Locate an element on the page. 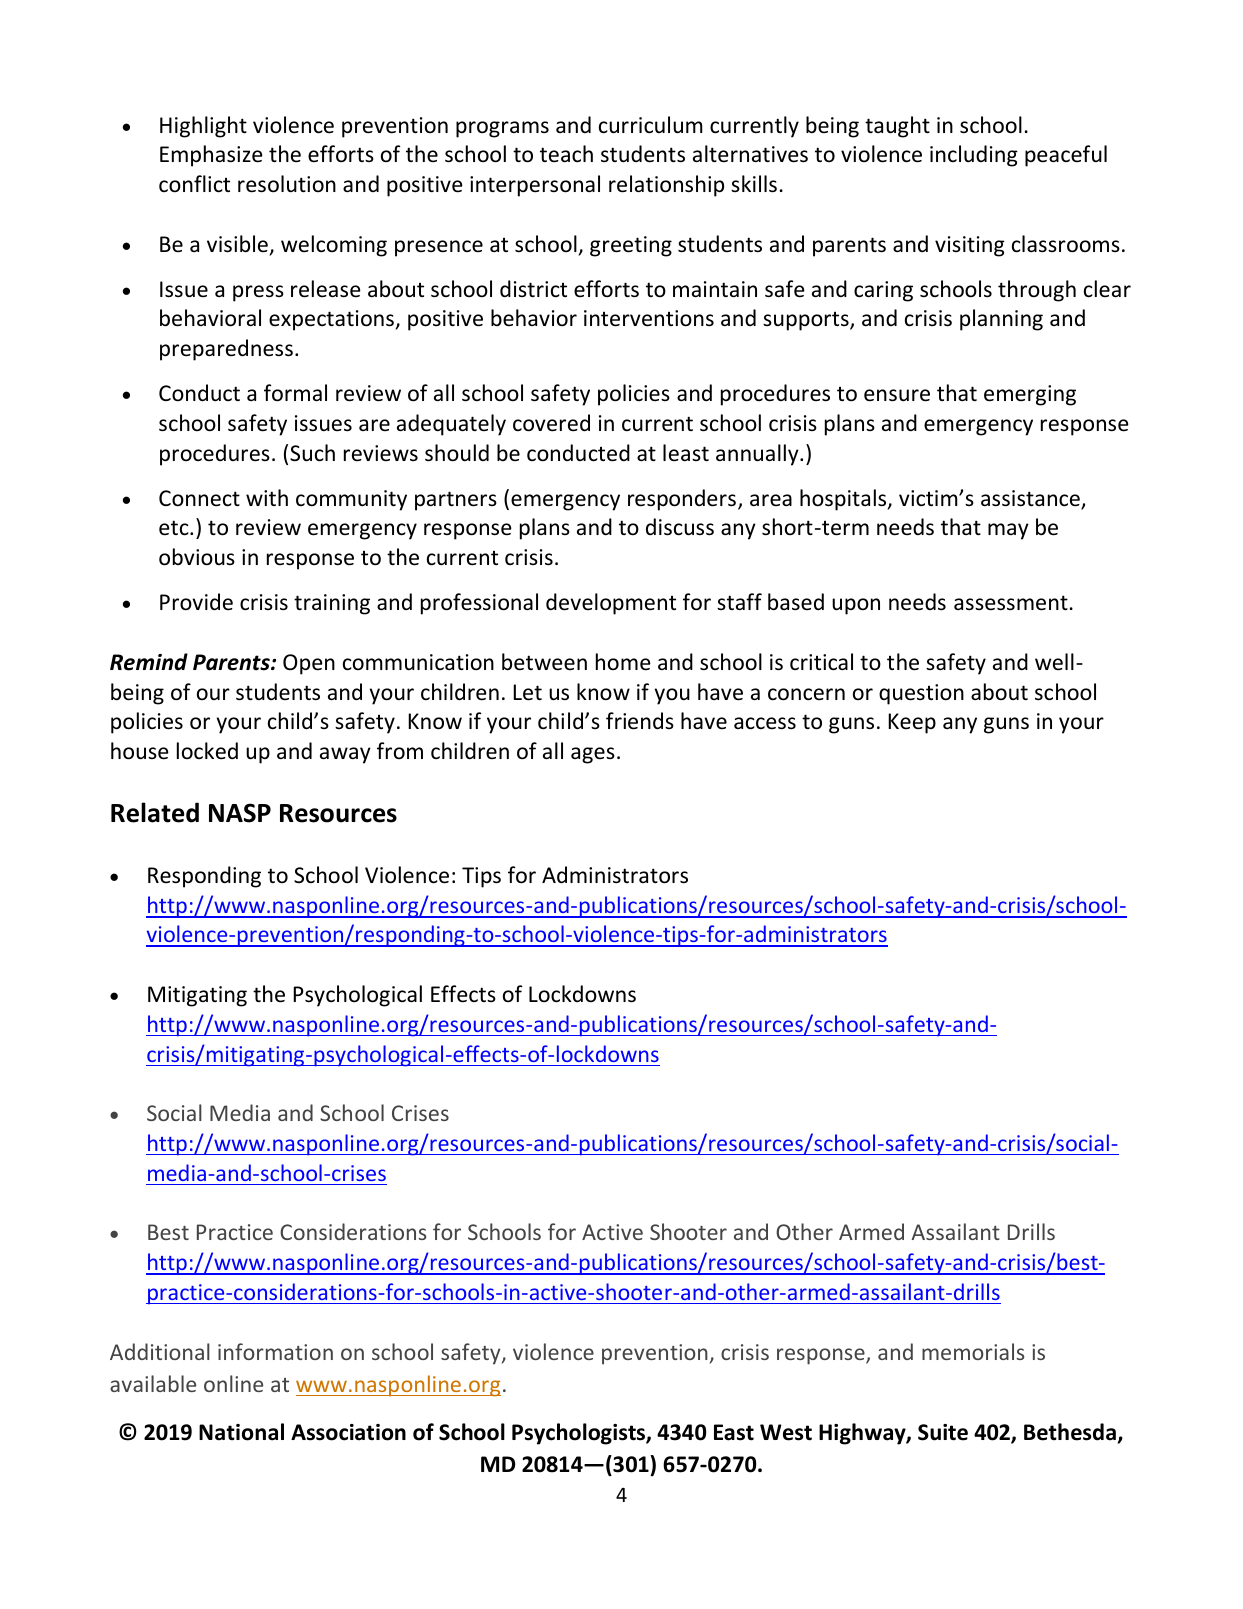  relationship is located at coordinates (666, 186).
